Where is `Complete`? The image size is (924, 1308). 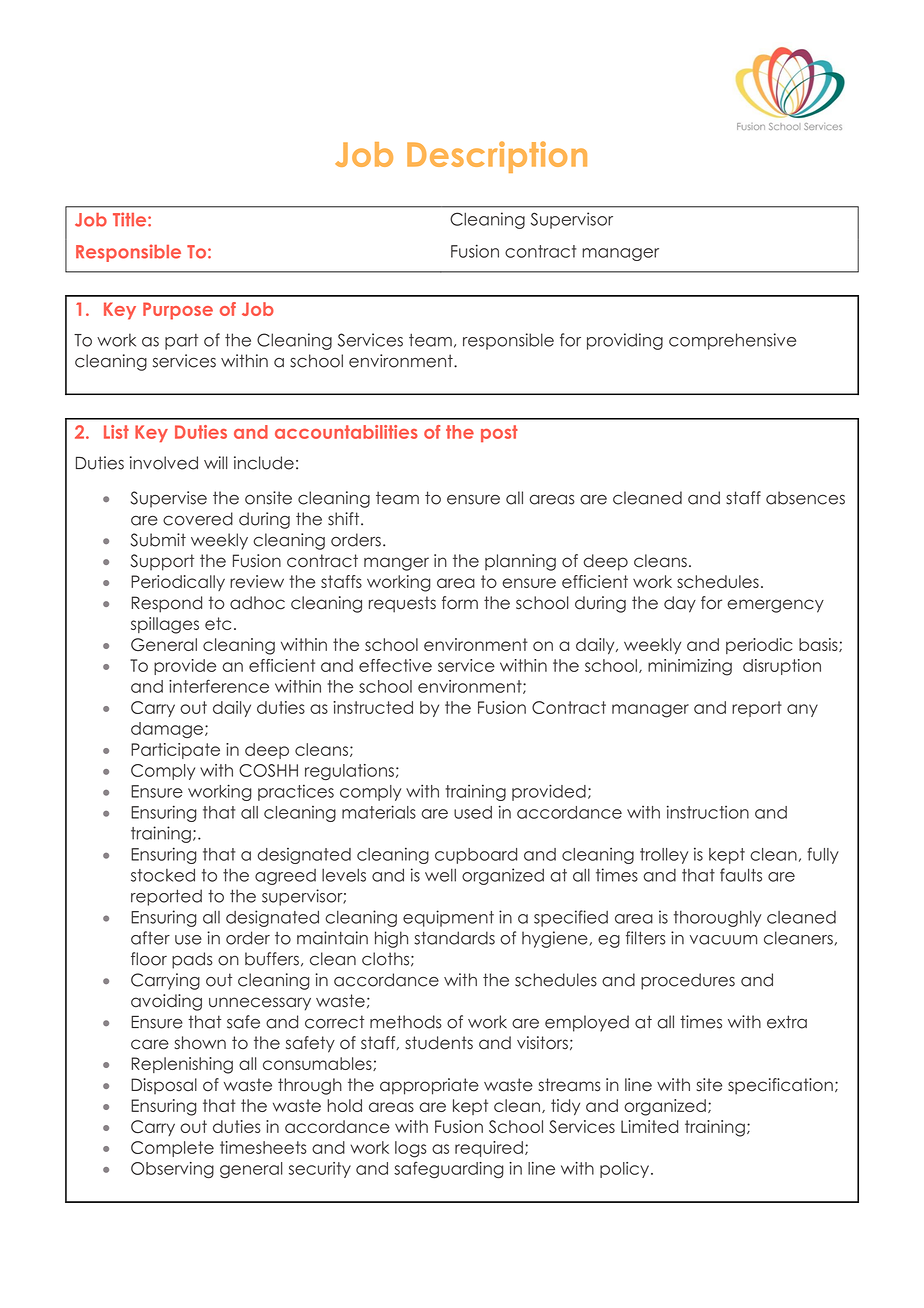
Complete is located at coordinates (172, 1149).
